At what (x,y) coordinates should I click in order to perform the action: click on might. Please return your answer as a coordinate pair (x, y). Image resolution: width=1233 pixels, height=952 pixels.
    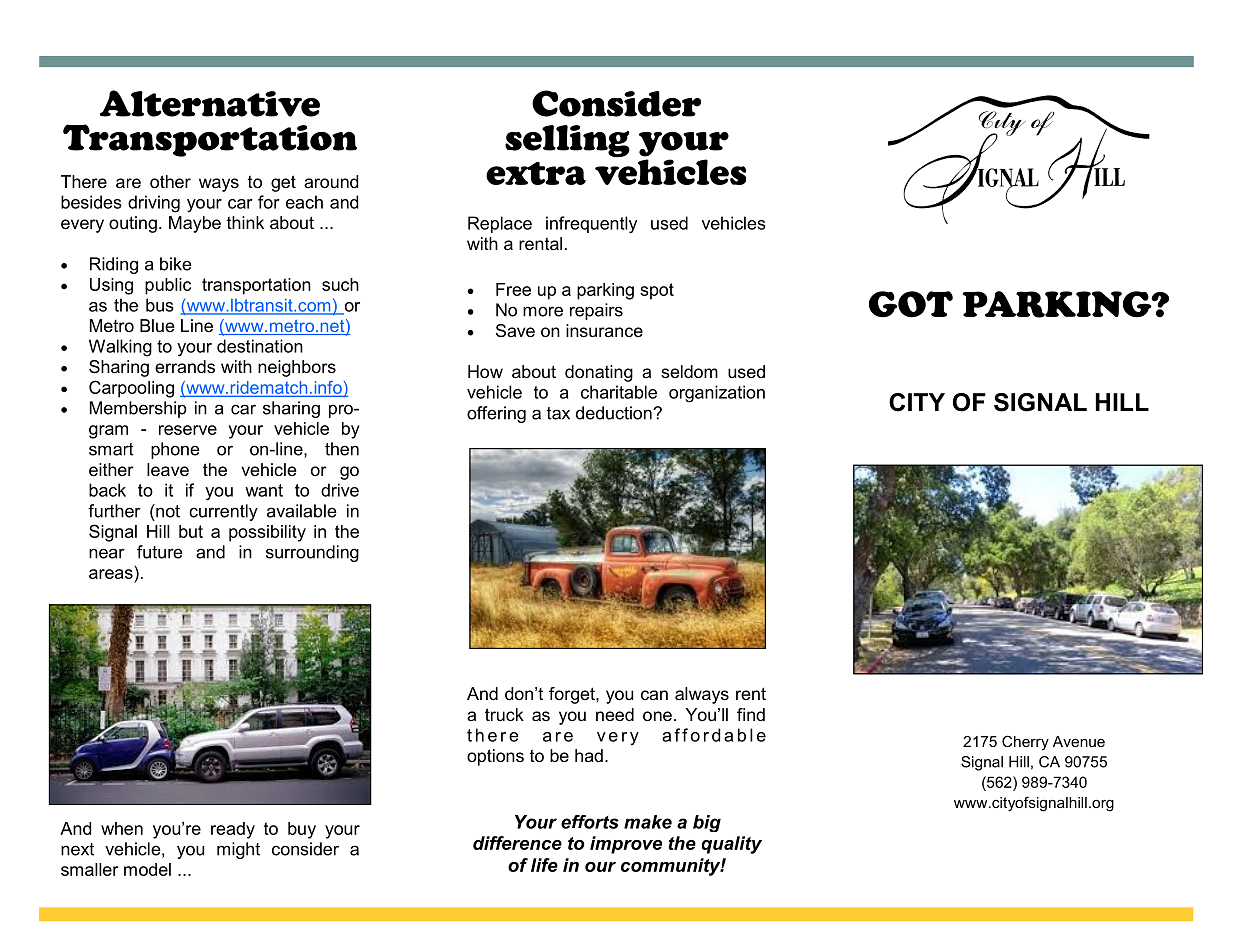
    Looking at the image, I should click on (238, 850).
